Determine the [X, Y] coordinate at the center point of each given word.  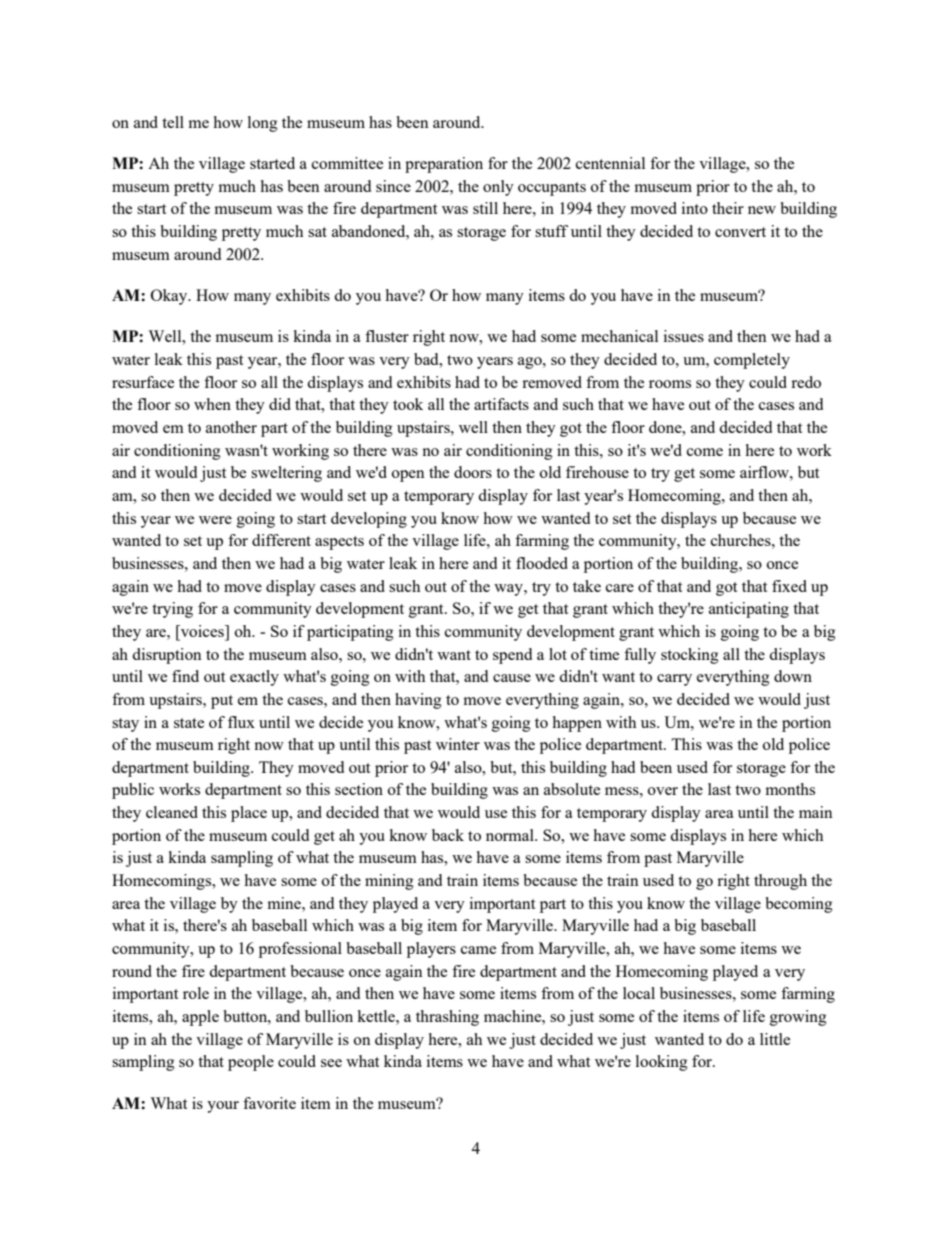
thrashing [447, 1018]
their [728, 208]
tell [173, 122]
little [775, 1039]
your [223, 1107]
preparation [444, 165]
